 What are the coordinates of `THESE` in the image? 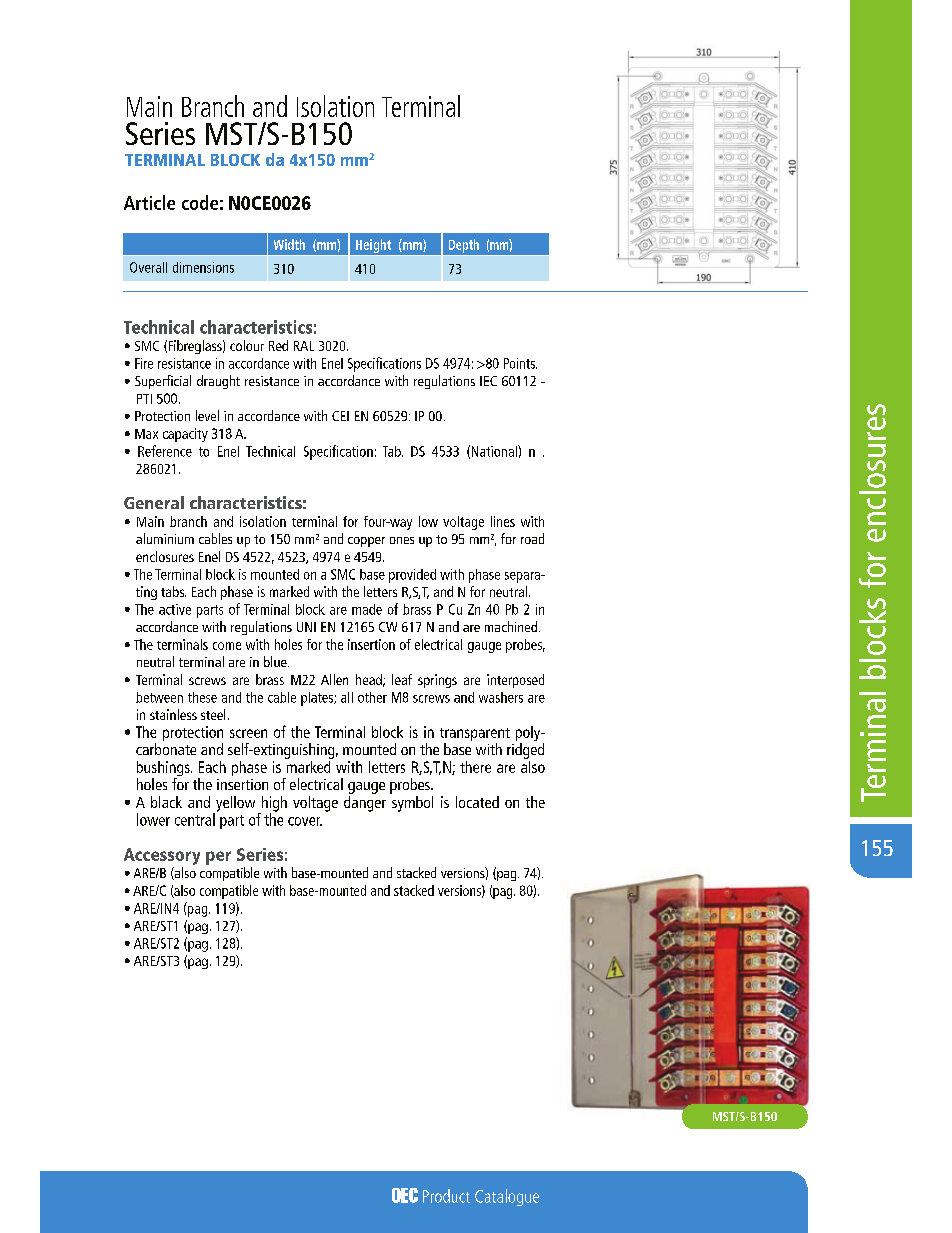 It's located at (202, 697).
